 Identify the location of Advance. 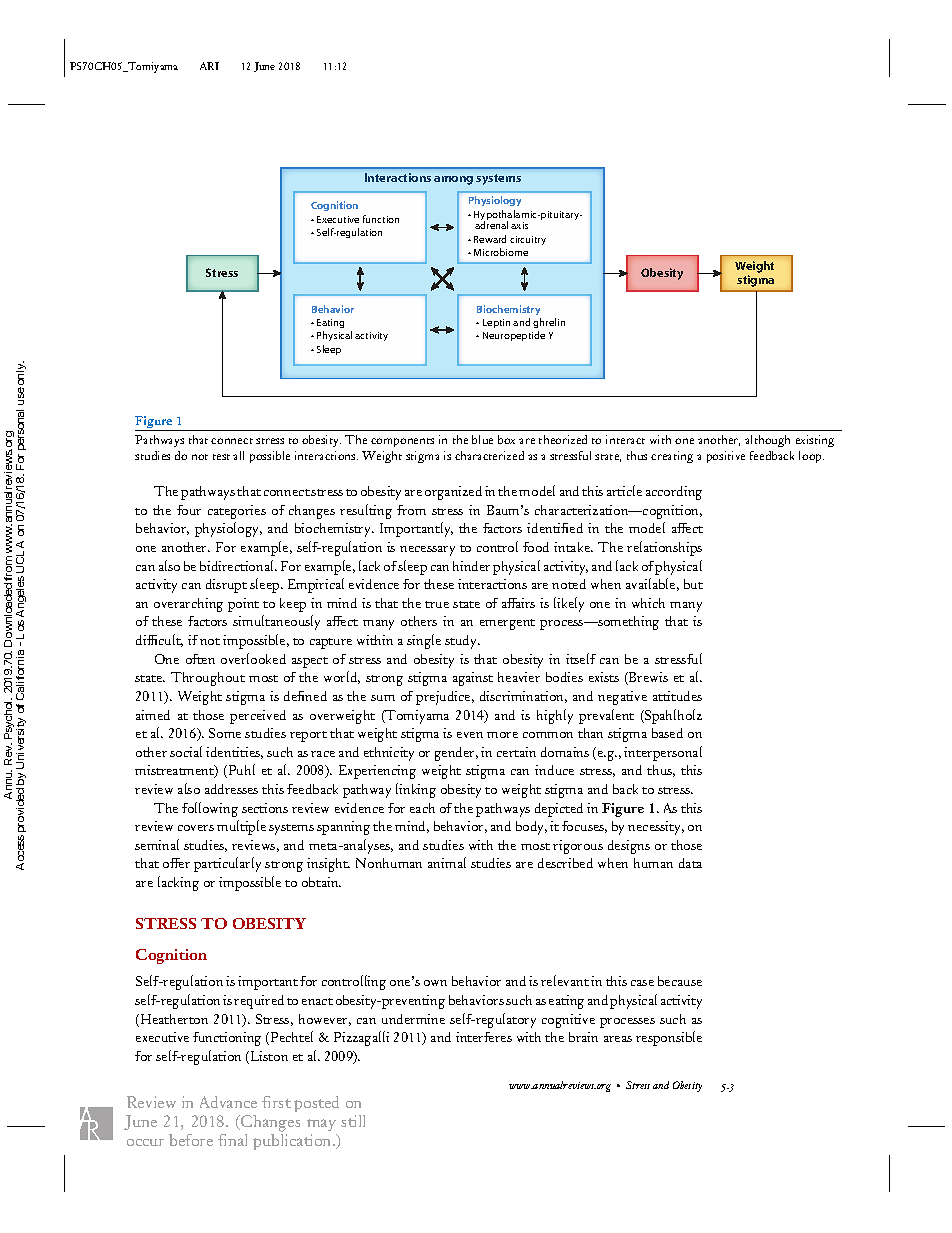
(228, 1102).
